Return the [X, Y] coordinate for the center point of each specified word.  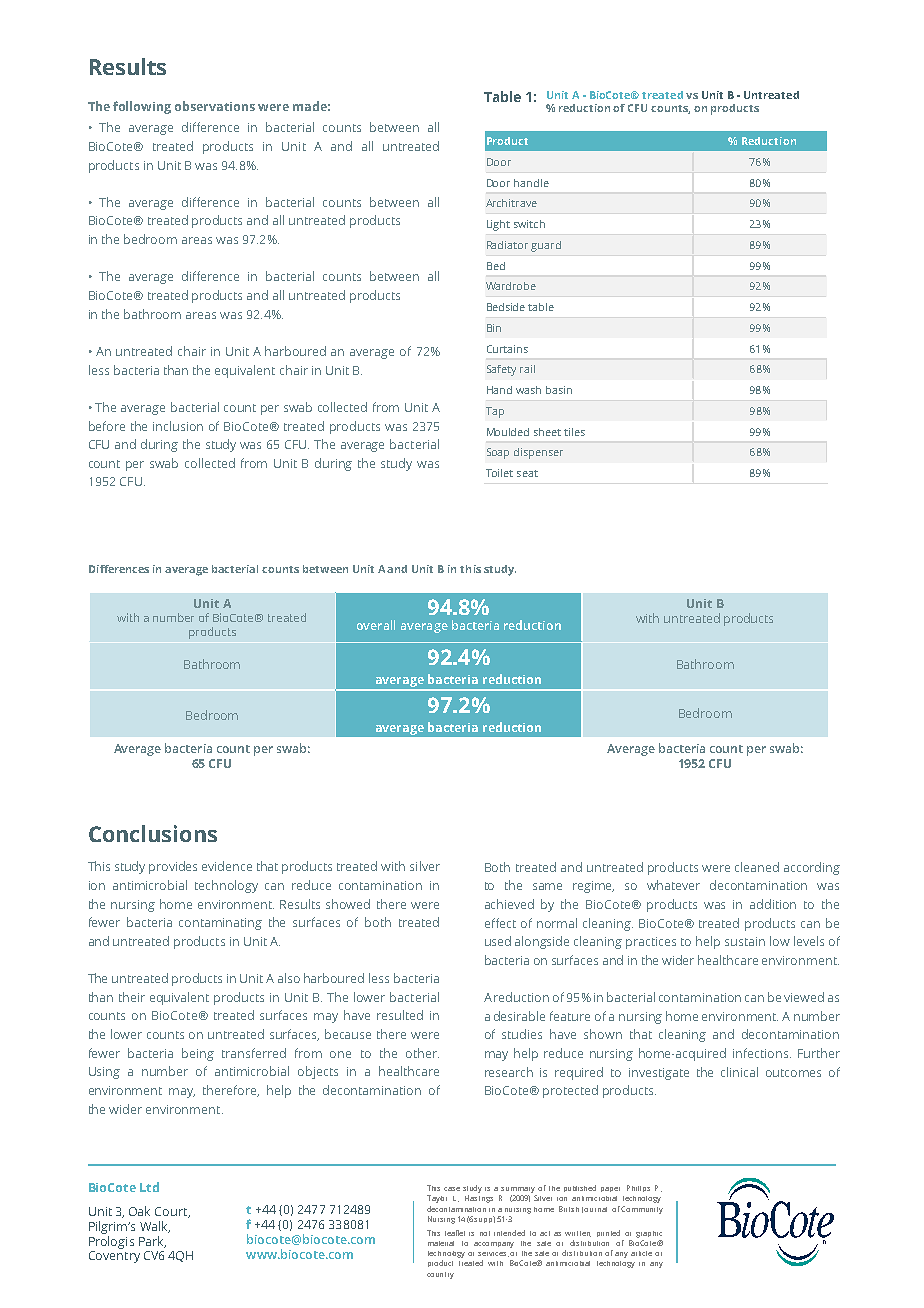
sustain [745, 941]
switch [529, 224]
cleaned [757, 867]
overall [376, 625]
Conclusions [153, 833]
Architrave [511, 203]
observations [215, 106]
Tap [495, 412]
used [498, 941]
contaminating [220, 924]
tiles [574, 432]
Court [172, 1212]
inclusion [178, 426]
